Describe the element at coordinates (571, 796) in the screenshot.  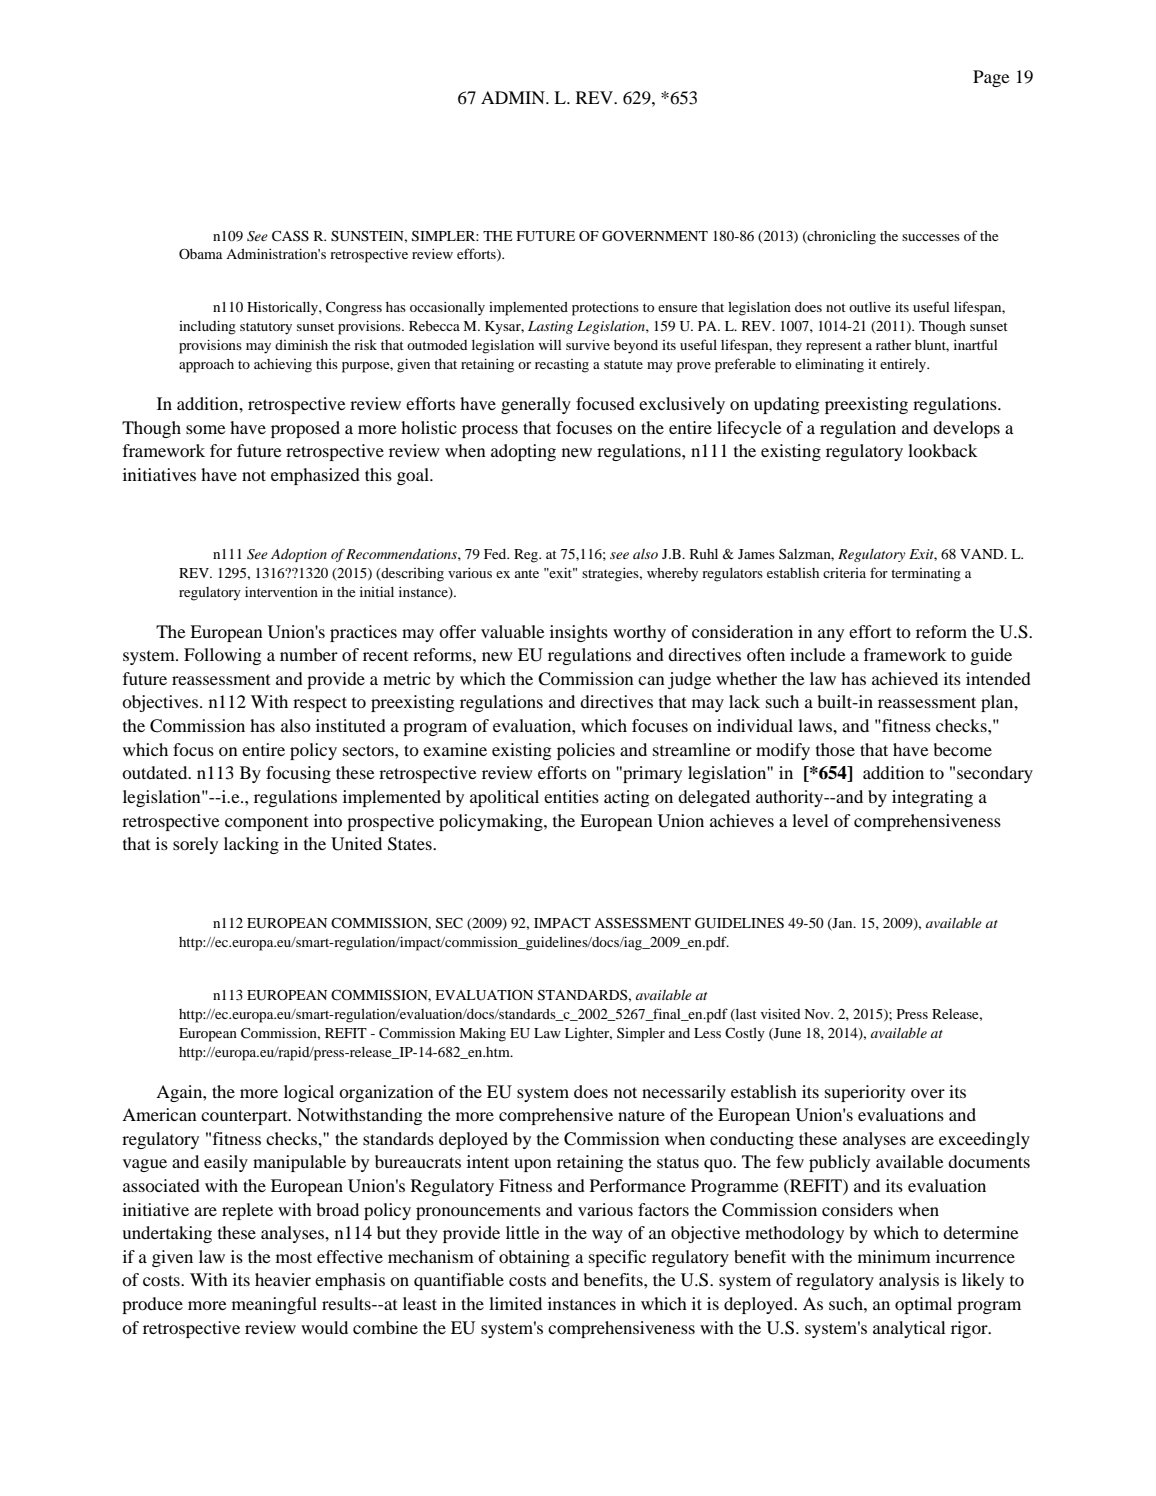
I see `entities` at that location.
